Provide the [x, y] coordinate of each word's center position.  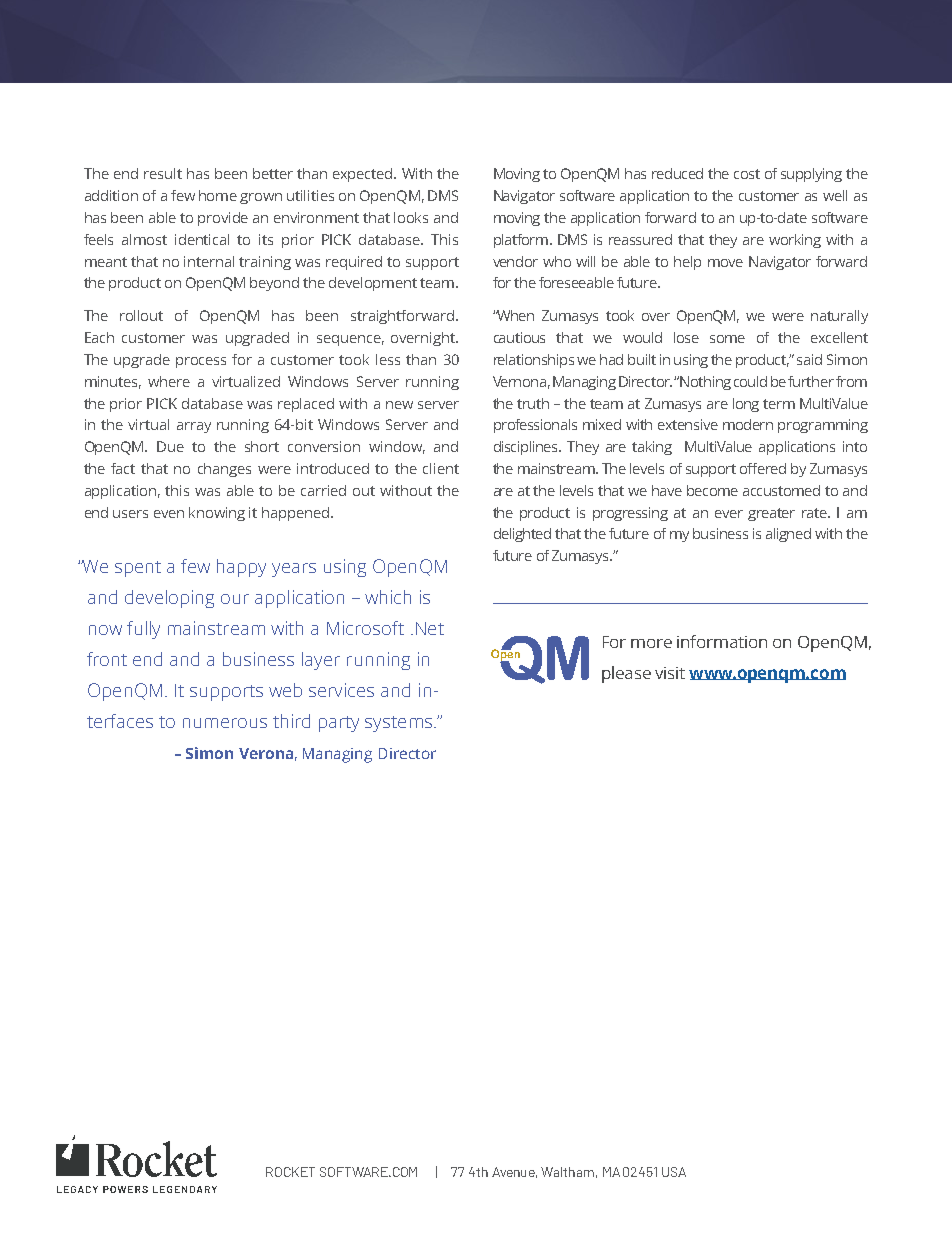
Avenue [514, 1172]
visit [670, 673]
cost [747, 174]
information [722, 641]
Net [430, 628]
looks [411, 217]
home [218, 195]
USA [674, 1172]
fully [143, 630]
